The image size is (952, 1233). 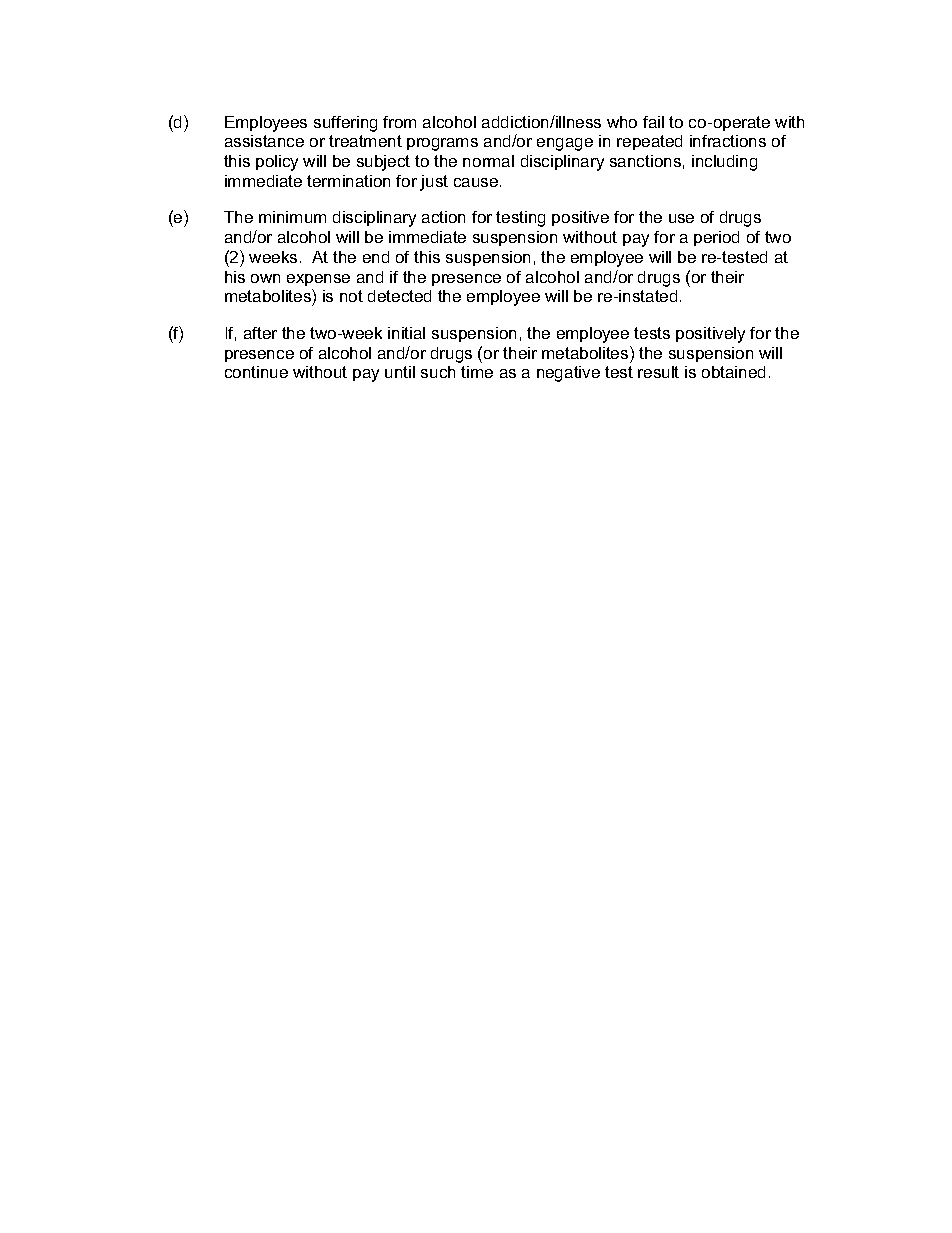 What do you see at coordinates (292, 217) in the page?
I see `minimum` at bounding box center [292, 217].
